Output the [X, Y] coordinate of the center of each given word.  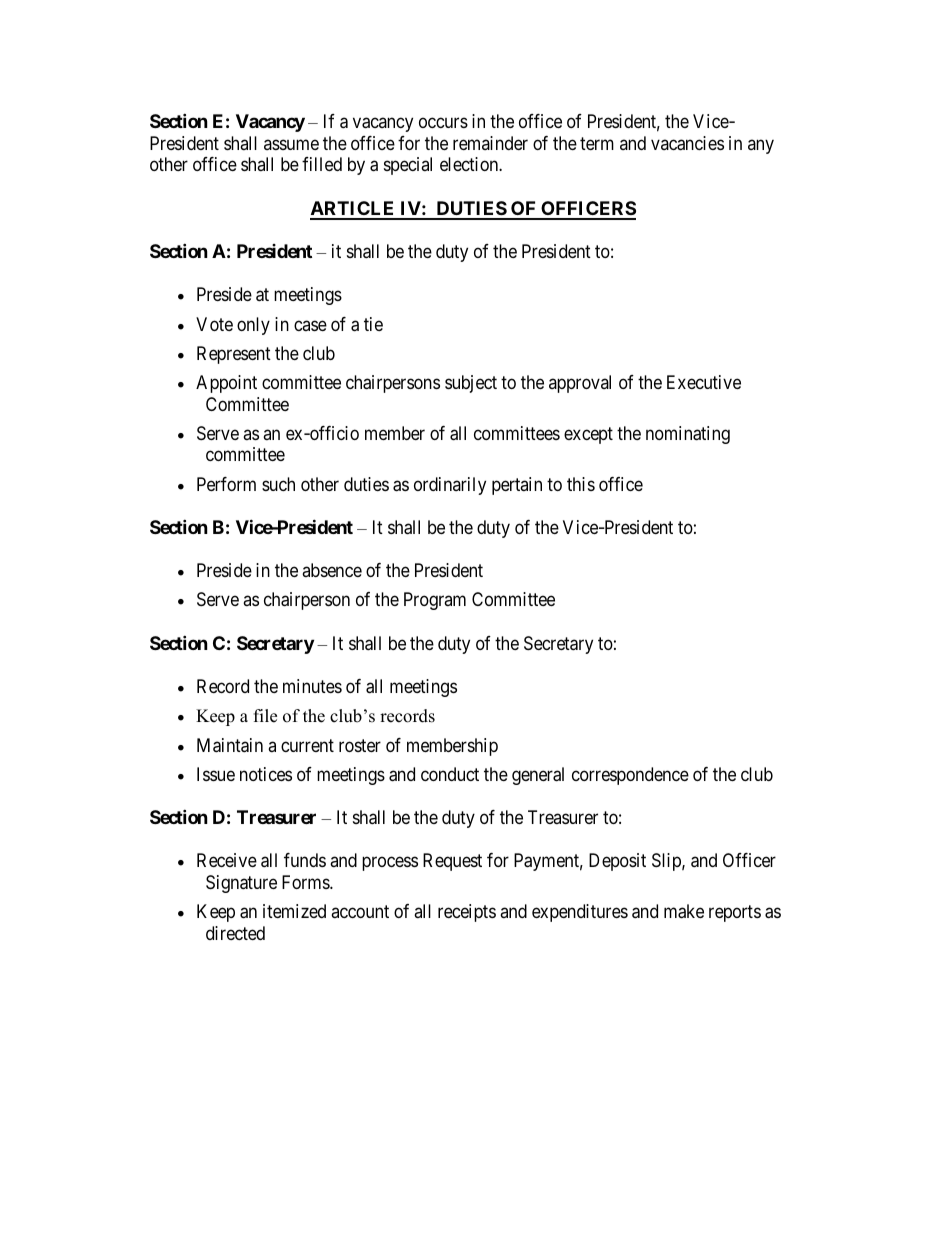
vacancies [687, 143]
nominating [688, 435]
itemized [294, 911]
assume [291, 144]
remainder [490, 143]
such [278, 484]
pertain [517, 486]
